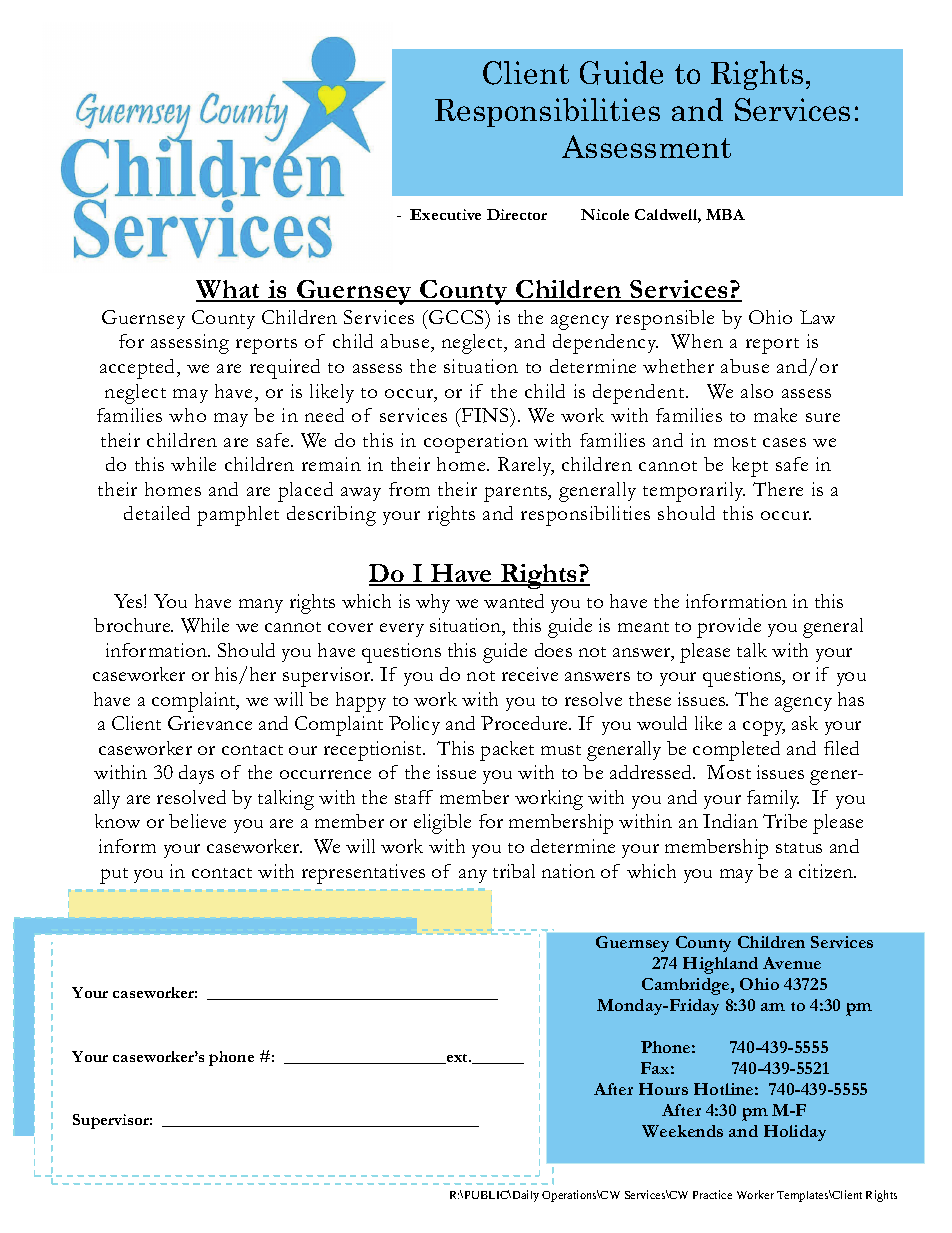 The width and height of the screenshot is (952, 1233). I want to click on Weekends, so click(682, 1131).
